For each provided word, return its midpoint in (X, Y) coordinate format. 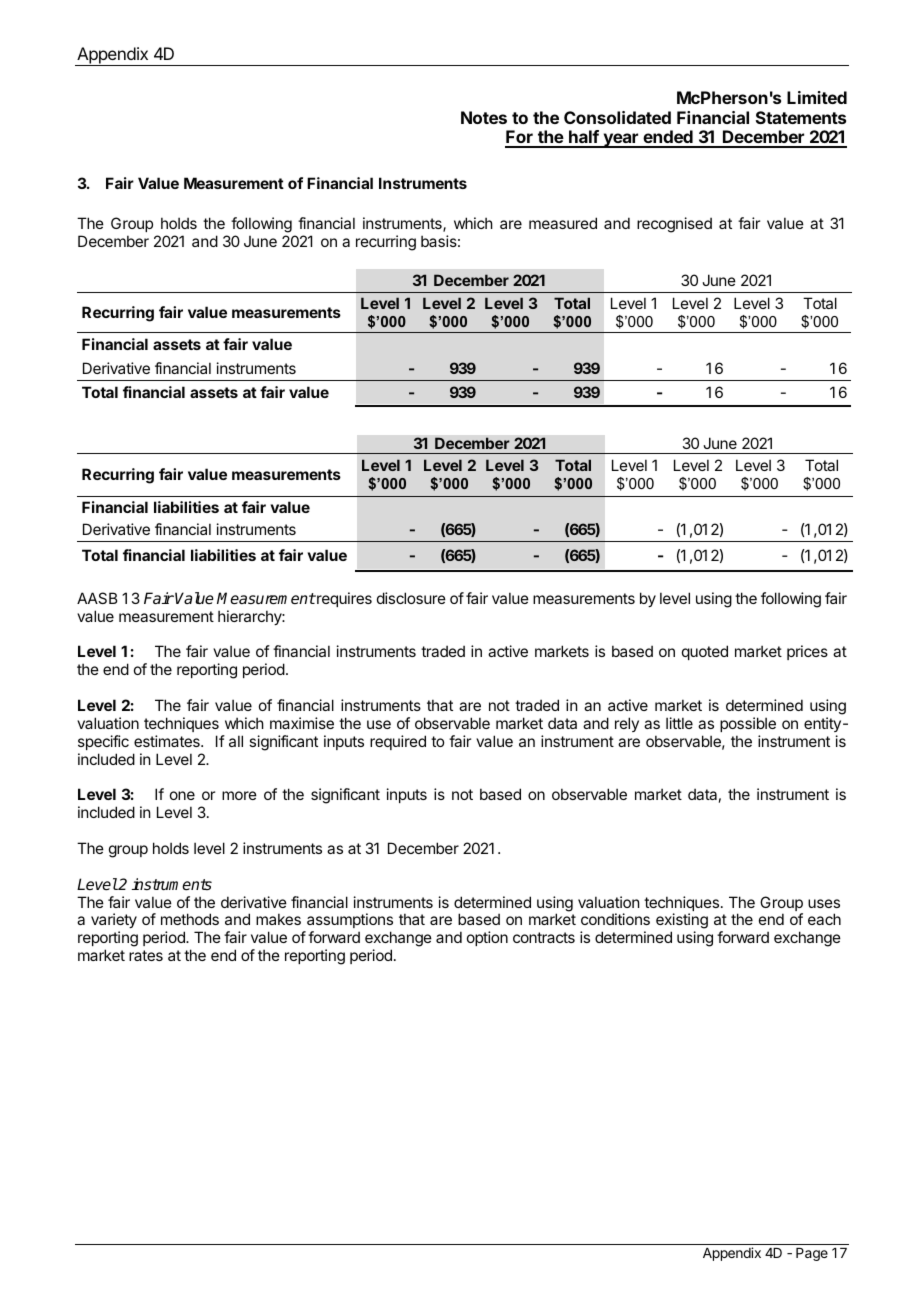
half (584, 138)
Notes (484, 117)
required (398, 742)
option (487, 938)
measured (563, 223)
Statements (801, 117)
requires (343, 599)
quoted (705, 652)
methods (190, 919)
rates (146, 955)
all (236, 741)
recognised (674, 225)
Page (812, 1254)
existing (682, 922)
